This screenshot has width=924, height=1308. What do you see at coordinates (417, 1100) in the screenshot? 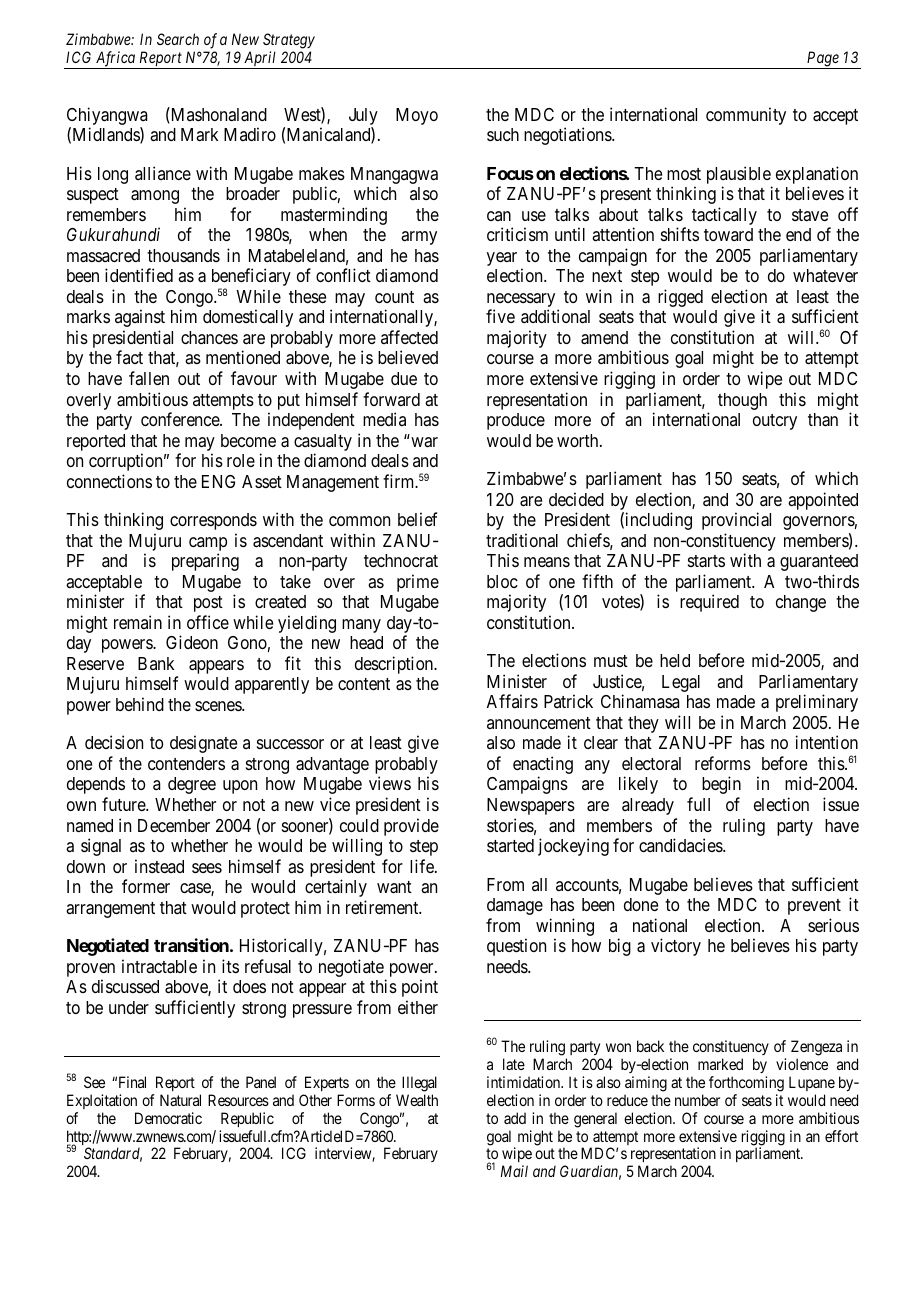
I see `Wealth` at bounding box center [417, 1100].
